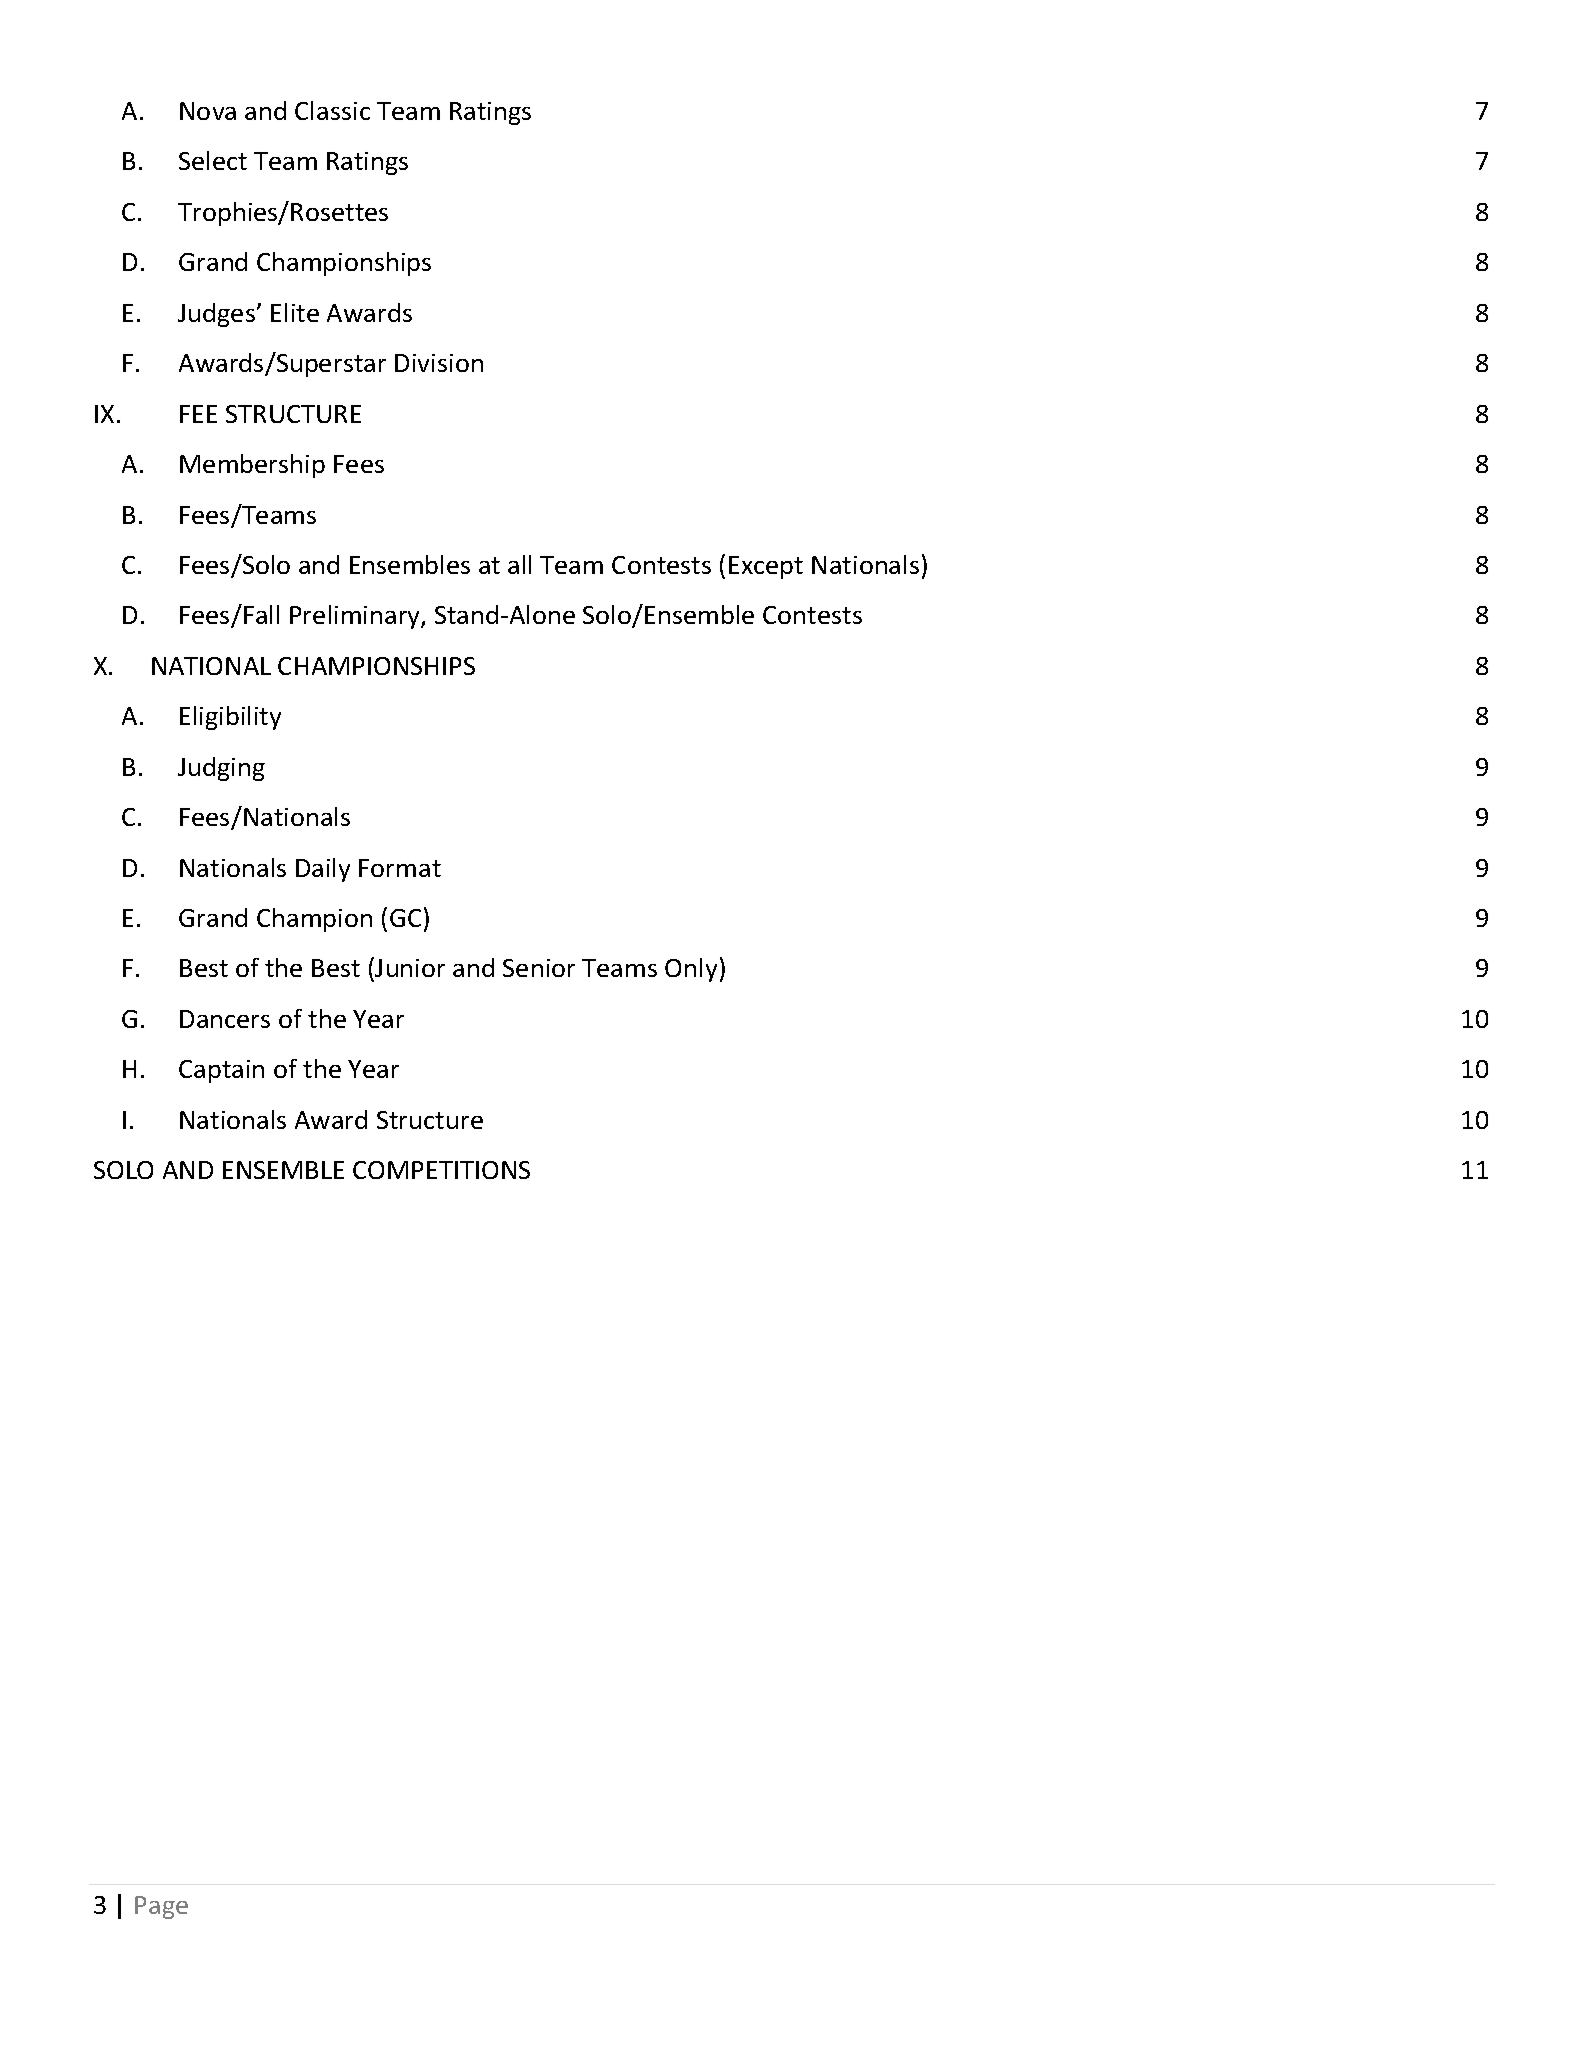  What do you see at coordinates (766, 567) in the screenshot?
I see `Except` at bounding box center [766, 567].
